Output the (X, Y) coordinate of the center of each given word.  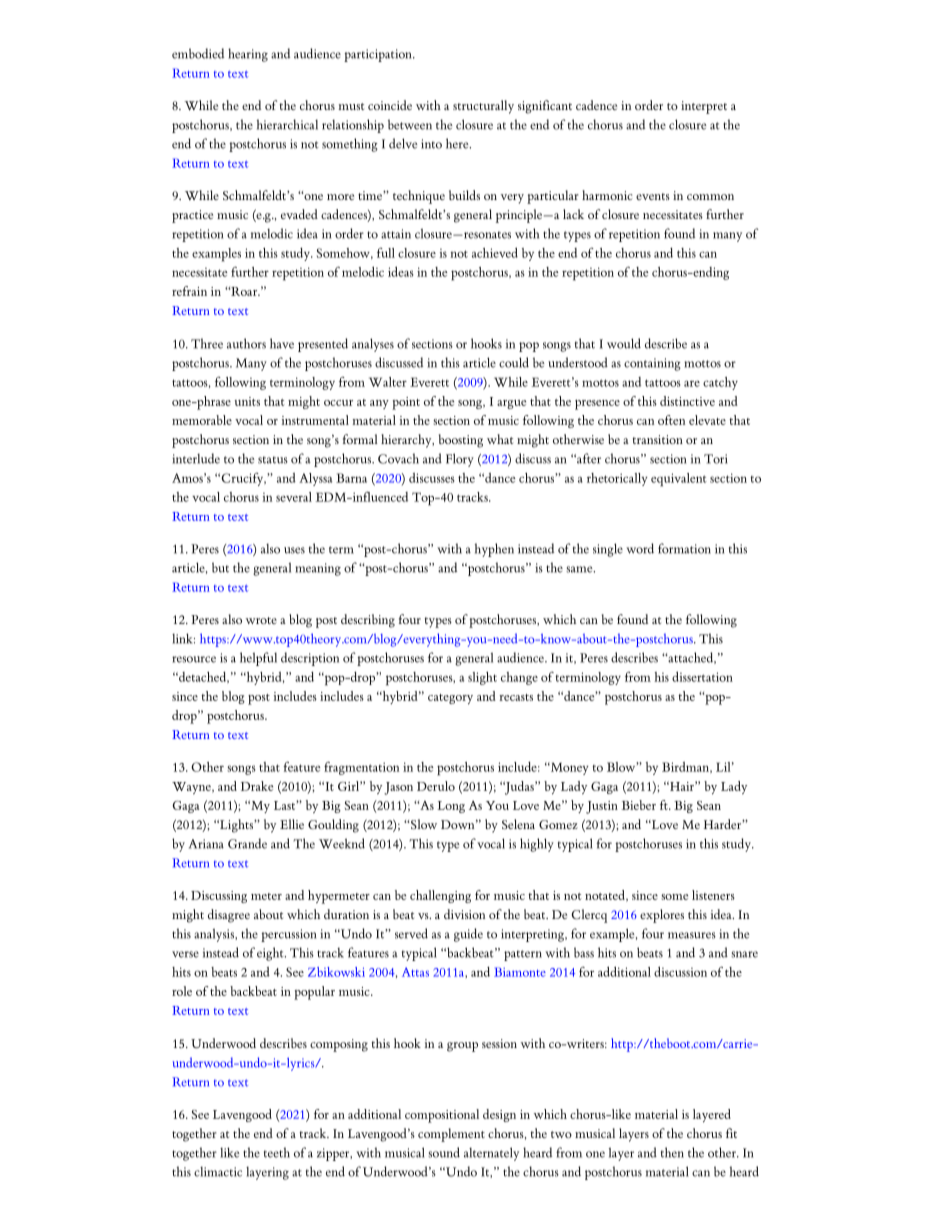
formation (684, 548)
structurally (483, 107)
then (672, 1152)
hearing (248, 55)
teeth (277, 1152)
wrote (261, 620)
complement (451, 1135)
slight (482, 678)
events (653, 196)
